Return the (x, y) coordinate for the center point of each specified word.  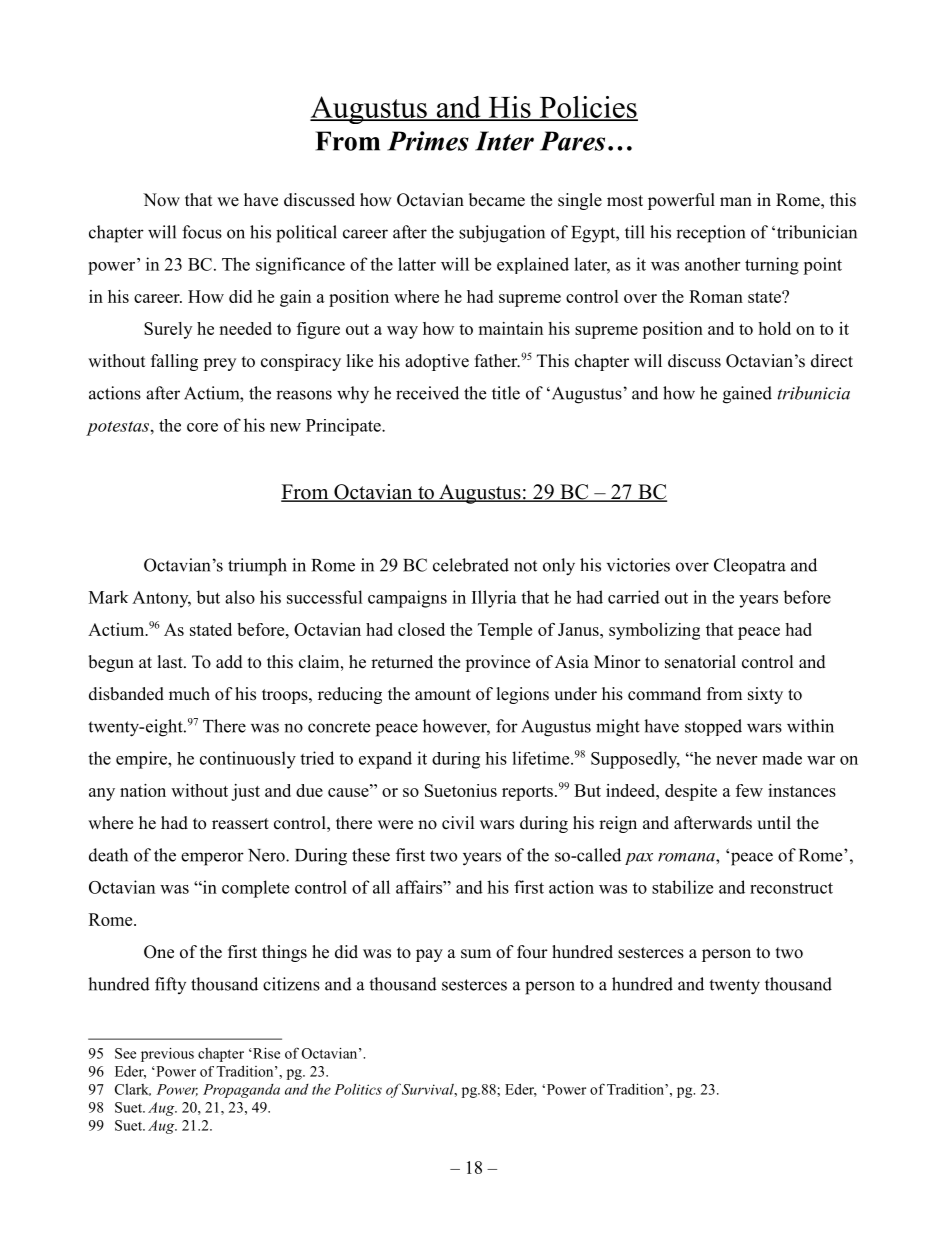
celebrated (471, 565)
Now (161, 200)
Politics (358, 1089)
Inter (504, 141)
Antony (161, 599)
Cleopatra (750, 566)
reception (710, 234)
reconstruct (791, 888)
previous (167, 1054)
